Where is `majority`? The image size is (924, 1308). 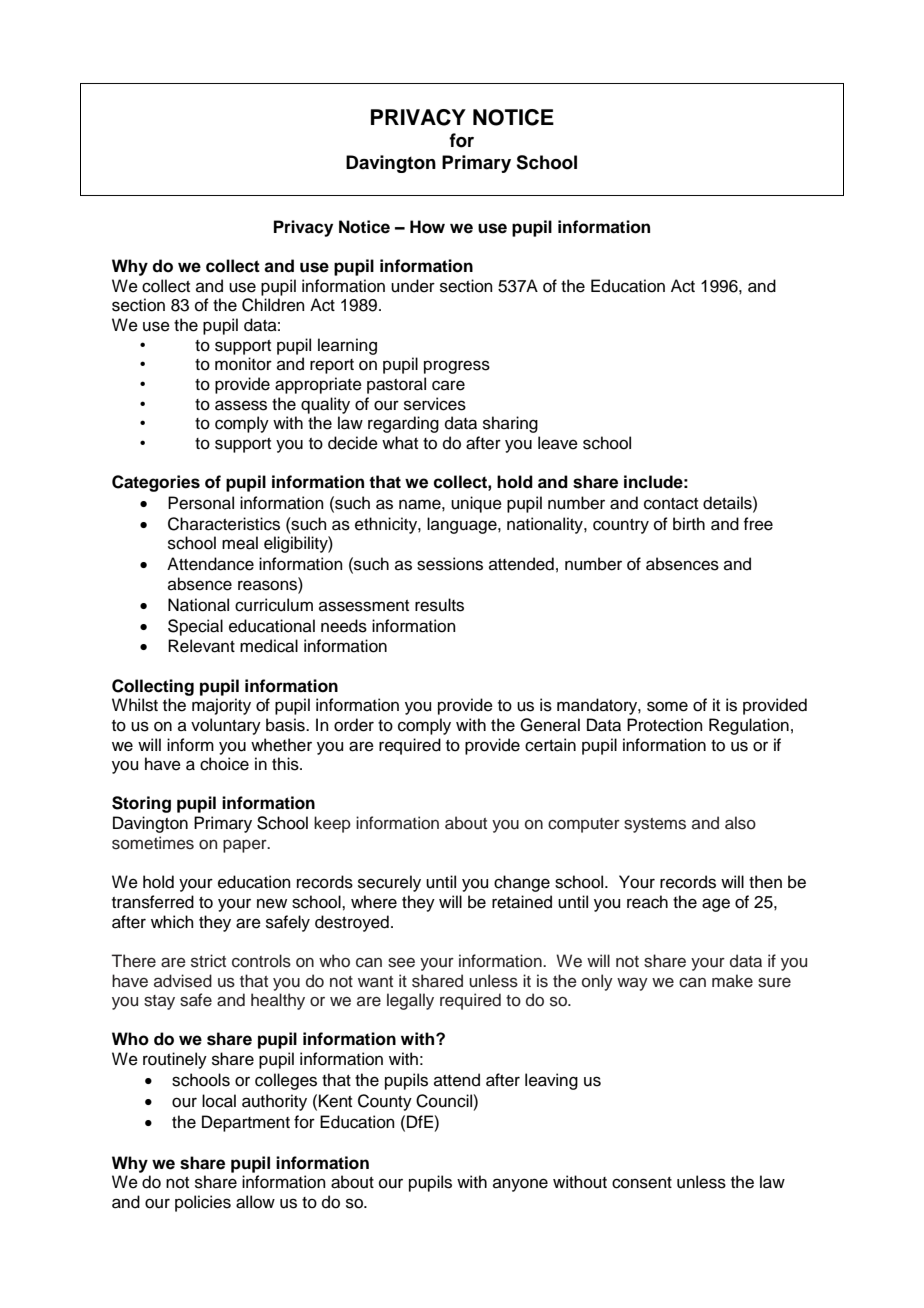 majority is located at coordinates (221, 706).
